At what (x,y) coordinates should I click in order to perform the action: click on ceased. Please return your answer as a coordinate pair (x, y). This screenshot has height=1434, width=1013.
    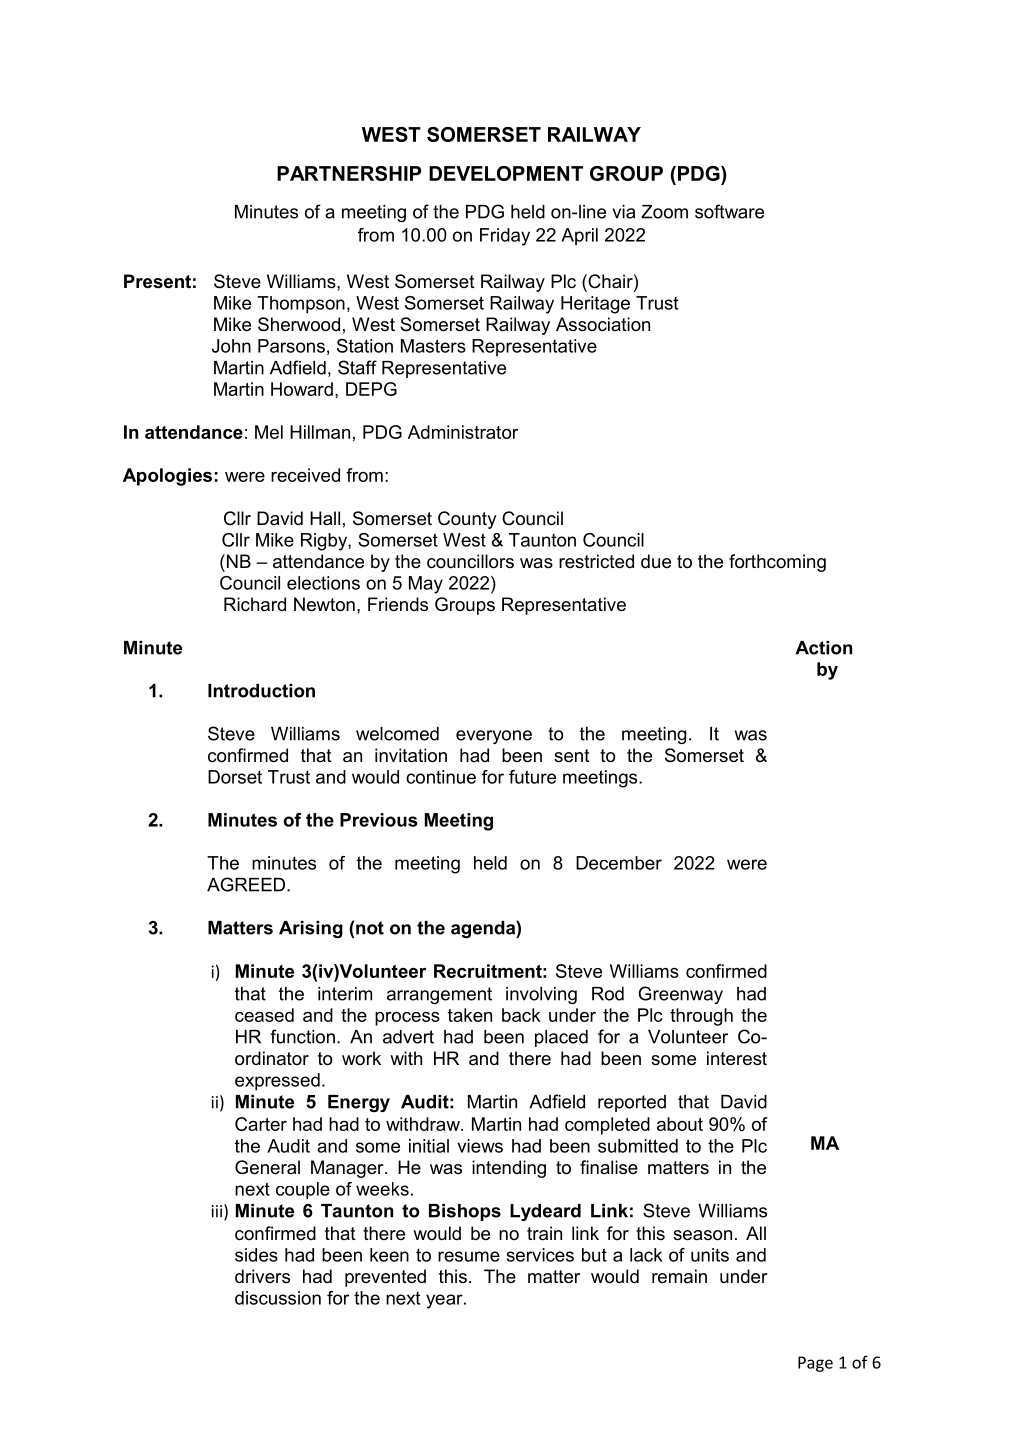
    Looking at the image, I should click on (264, 1015).
